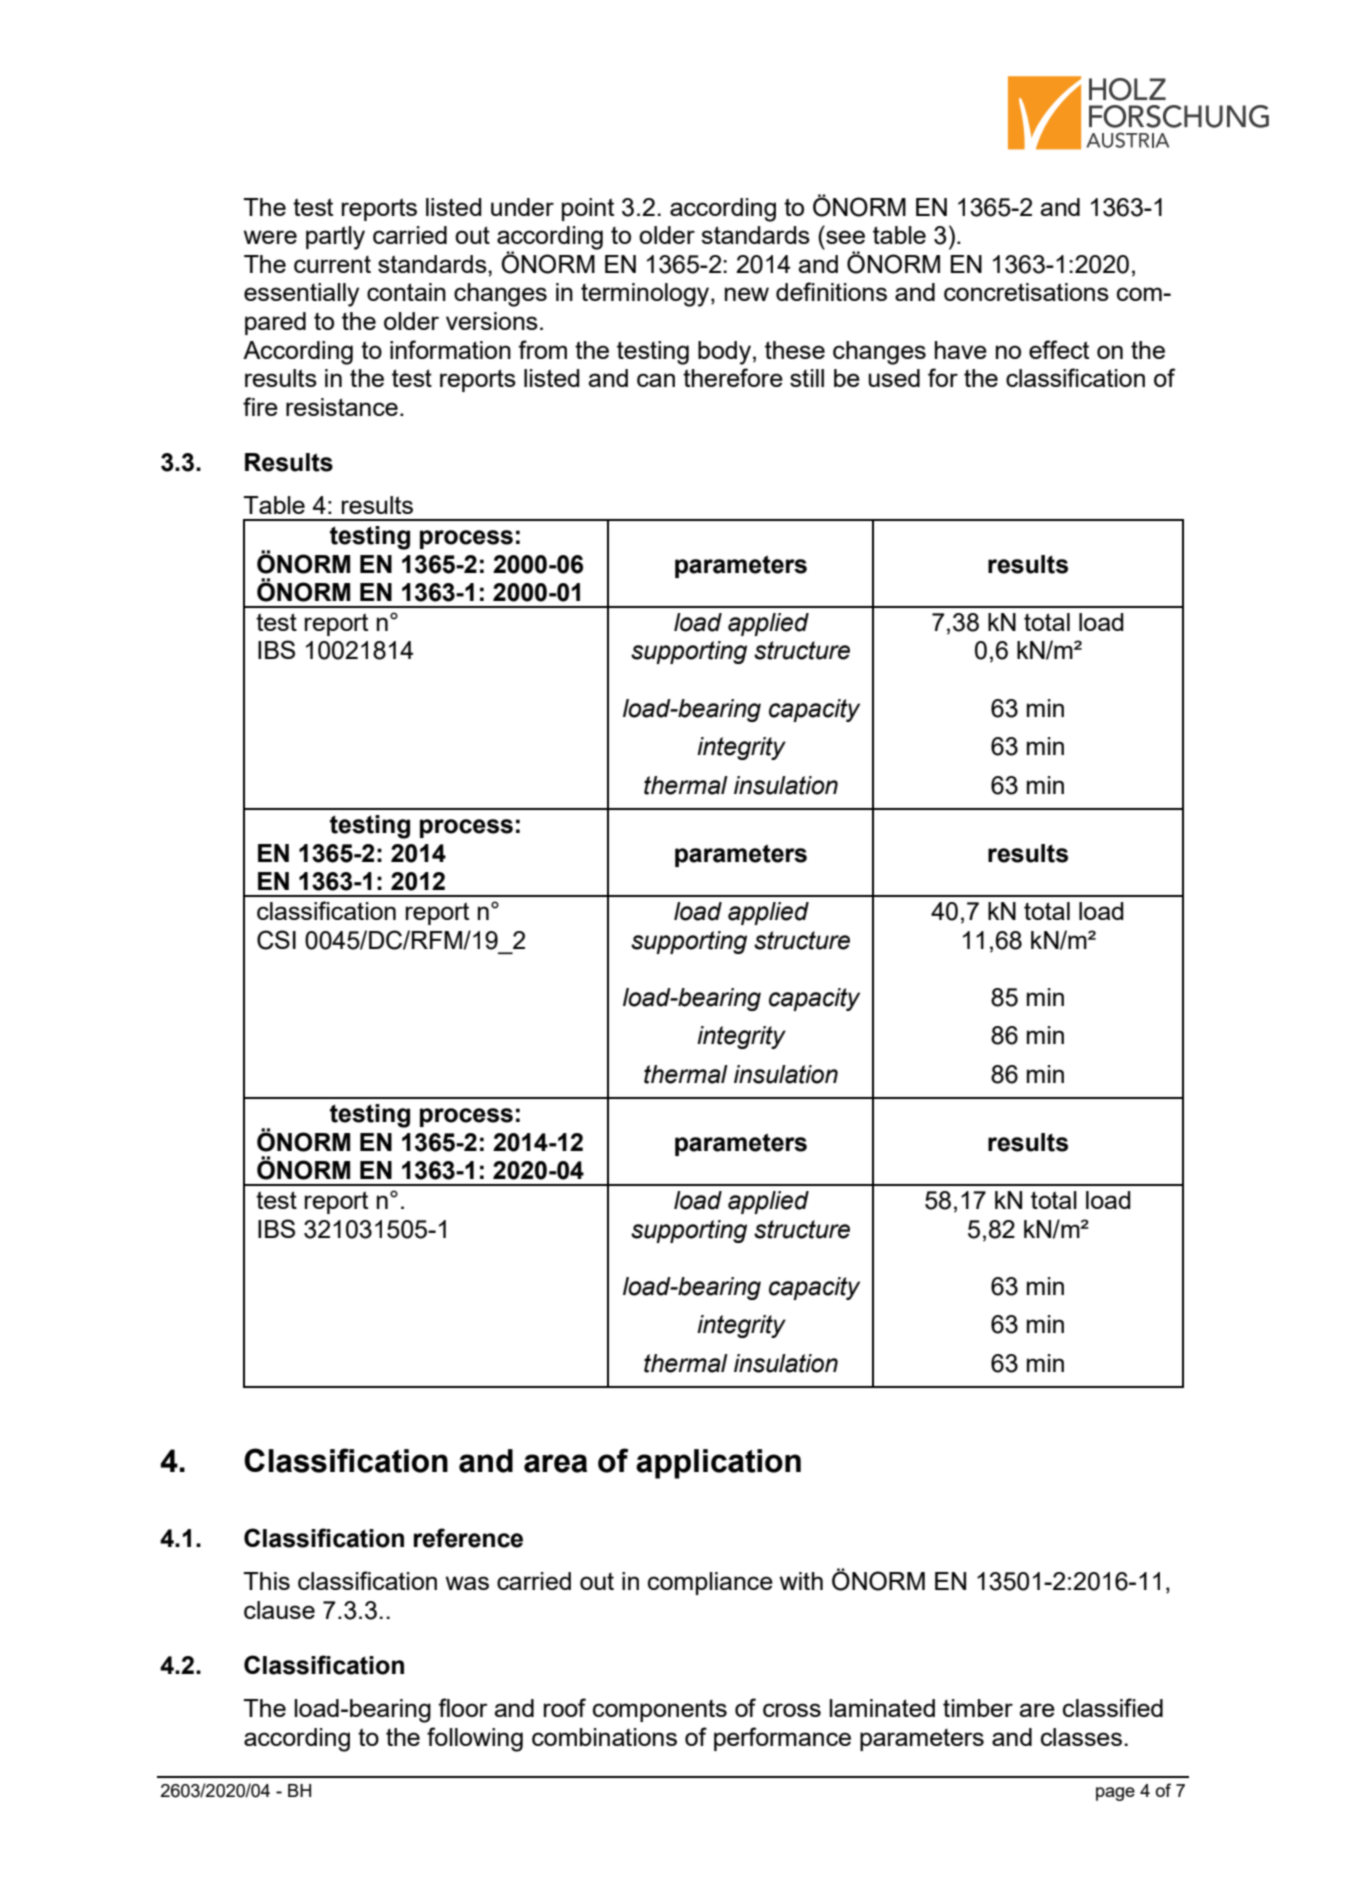  Describe the element at coordinates (1059, 349) in the screenshot. I see `effect` at that location.
